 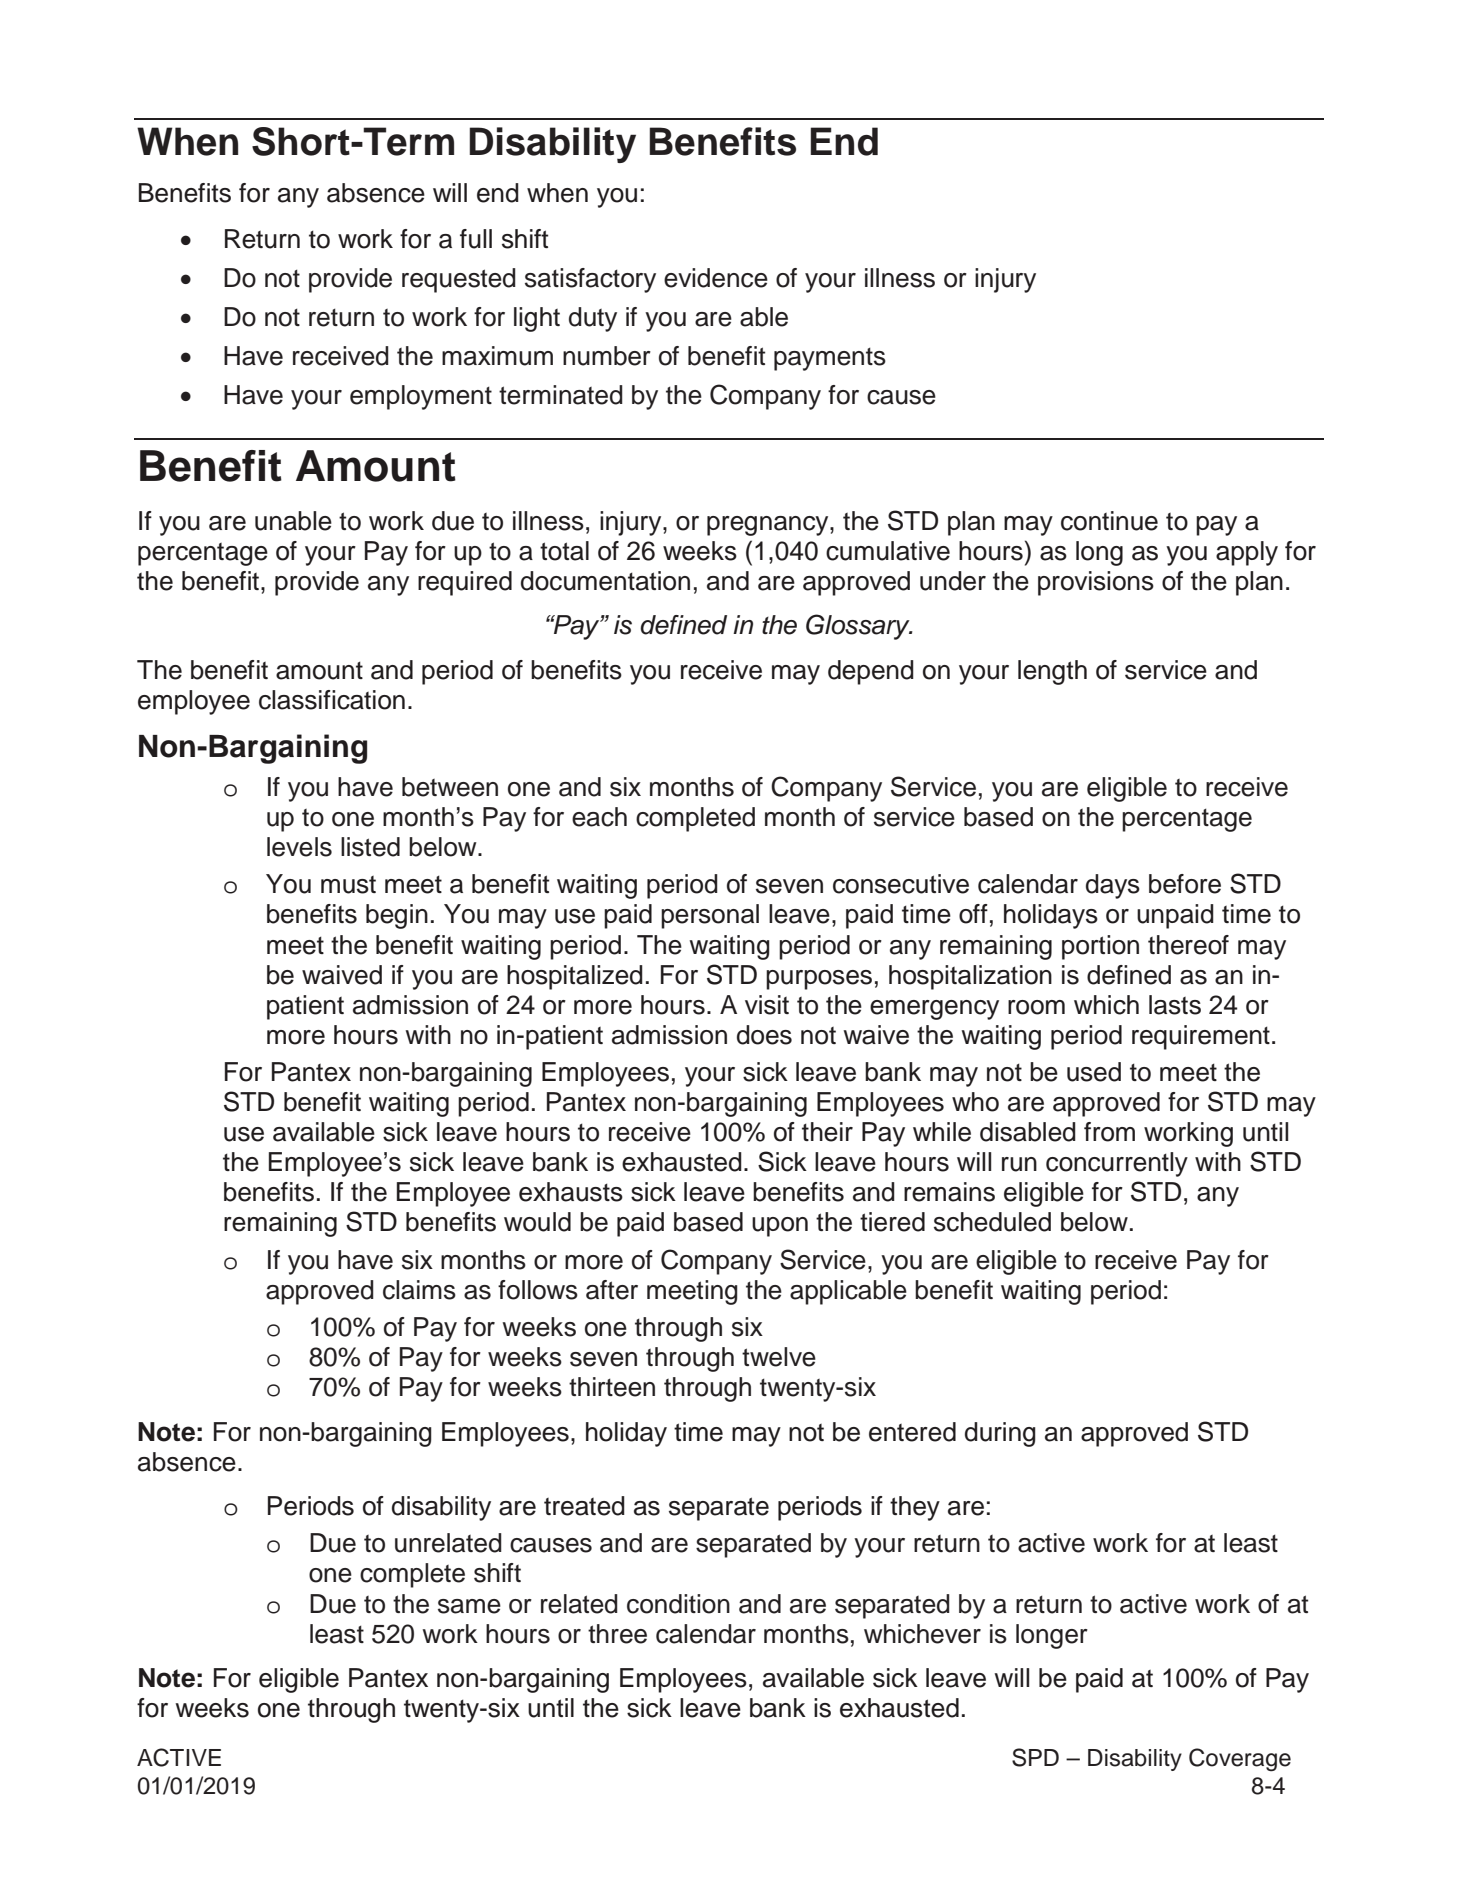 What do you see at coordinates (419, 1290) in the image?
I see `claims` at bounding box center [419, 1290].
